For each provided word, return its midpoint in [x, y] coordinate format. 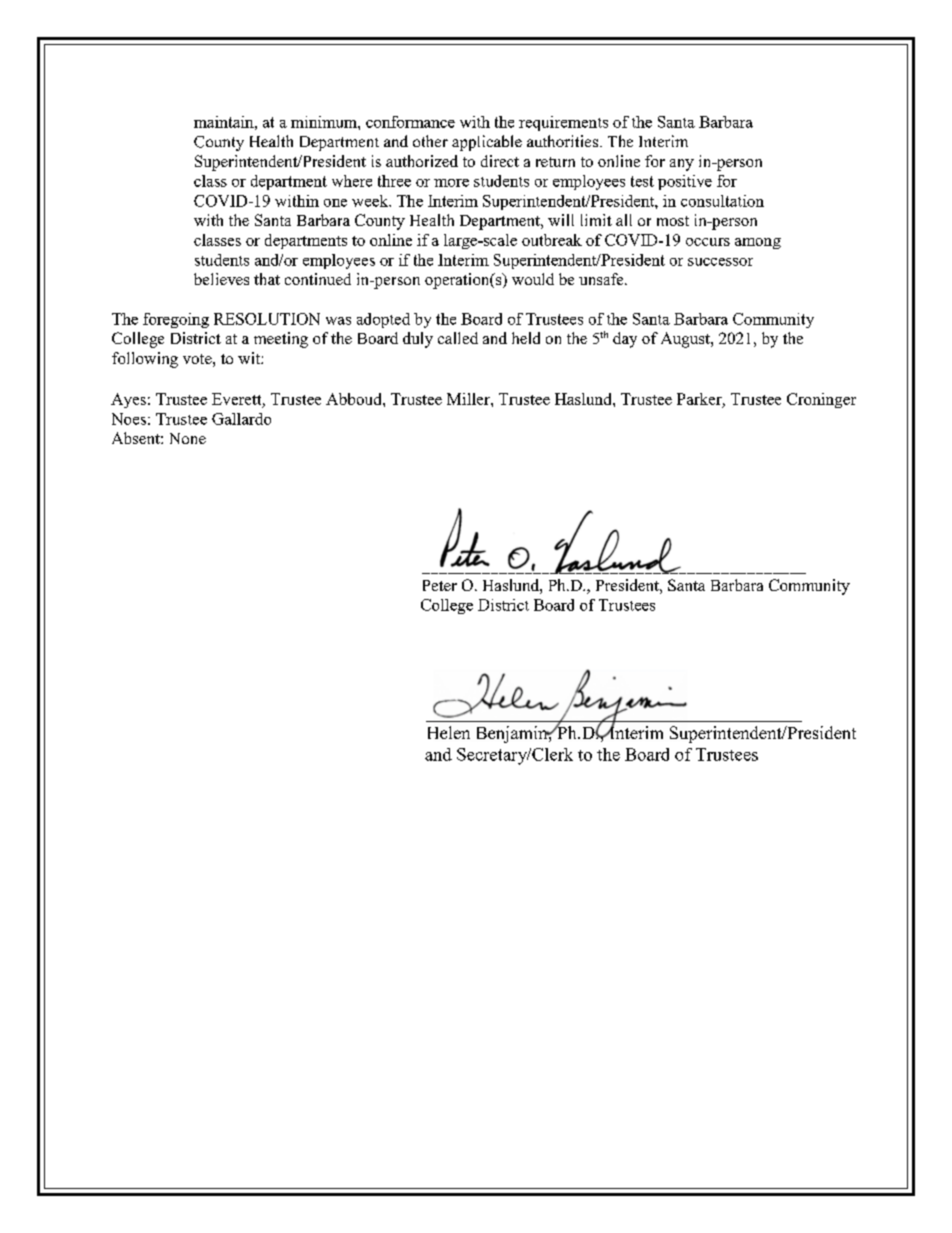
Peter [440, 585]
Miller [469, 399]
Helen [449, 732]
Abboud [355, 399]
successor [720, 262]
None [188, 438]
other [430, 141]
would [533, 279]
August [686, 340]
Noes [129, 419]
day [625, 340]
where [352, 181]
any [682, 165]
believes [221, 279]
